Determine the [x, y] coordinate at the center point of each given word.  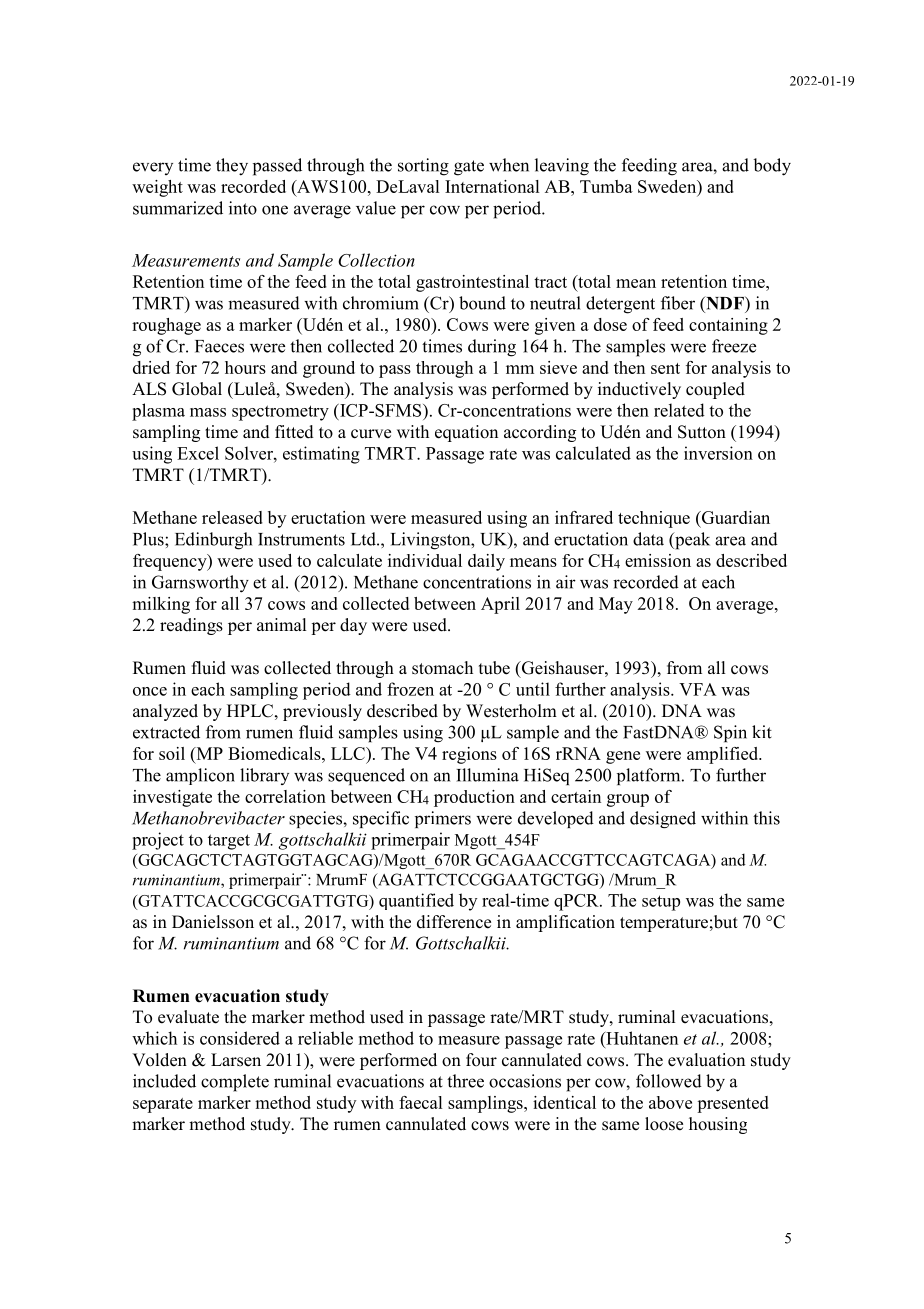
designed [663, 819]
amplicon [200, 776]
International [492, 186]
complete [235, 1083]
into [243, 208]
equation [466, 433]
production [474, 798]
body [772, 167]
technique [654, 519]
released [232, 517]
